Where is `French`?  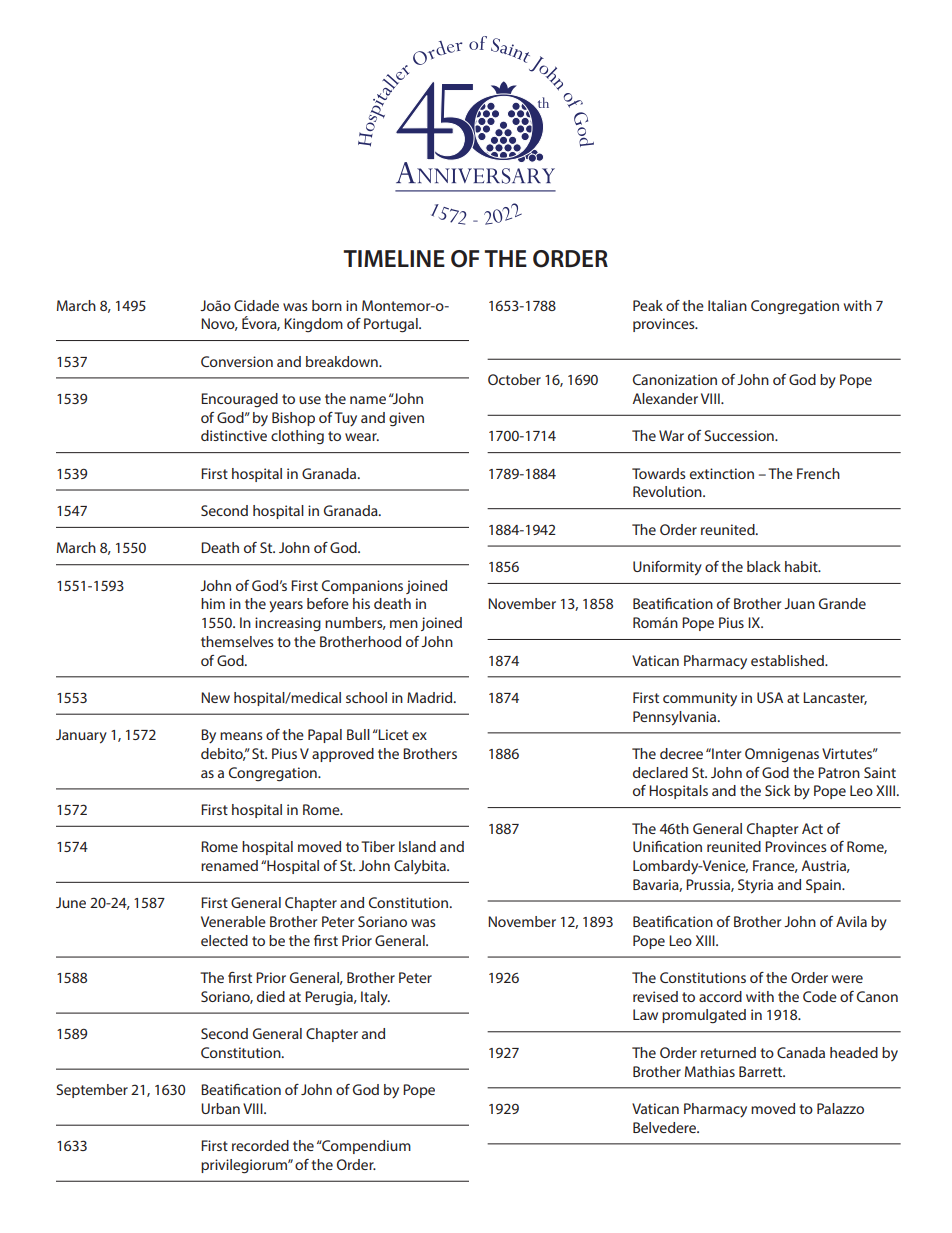
French is located at coordinates (818, 473).
